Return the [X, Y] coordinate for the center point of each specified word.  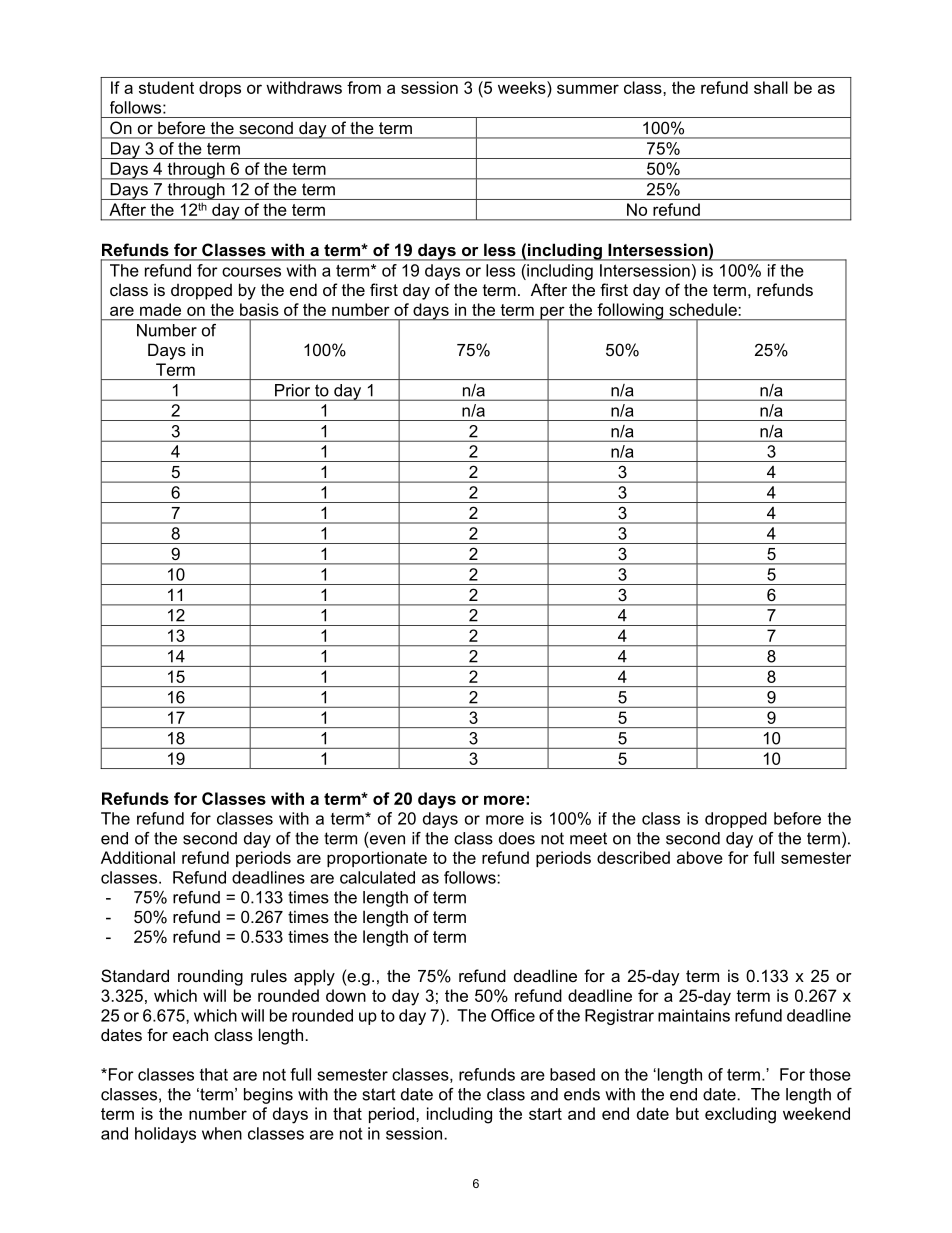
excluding [740, 1115]
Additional [138, 857]
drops [220, 89]
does [517, 838]
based [572, 1074]
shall [771, 87]
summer [588, 89]
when [222, 1133]
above [700, 857]
